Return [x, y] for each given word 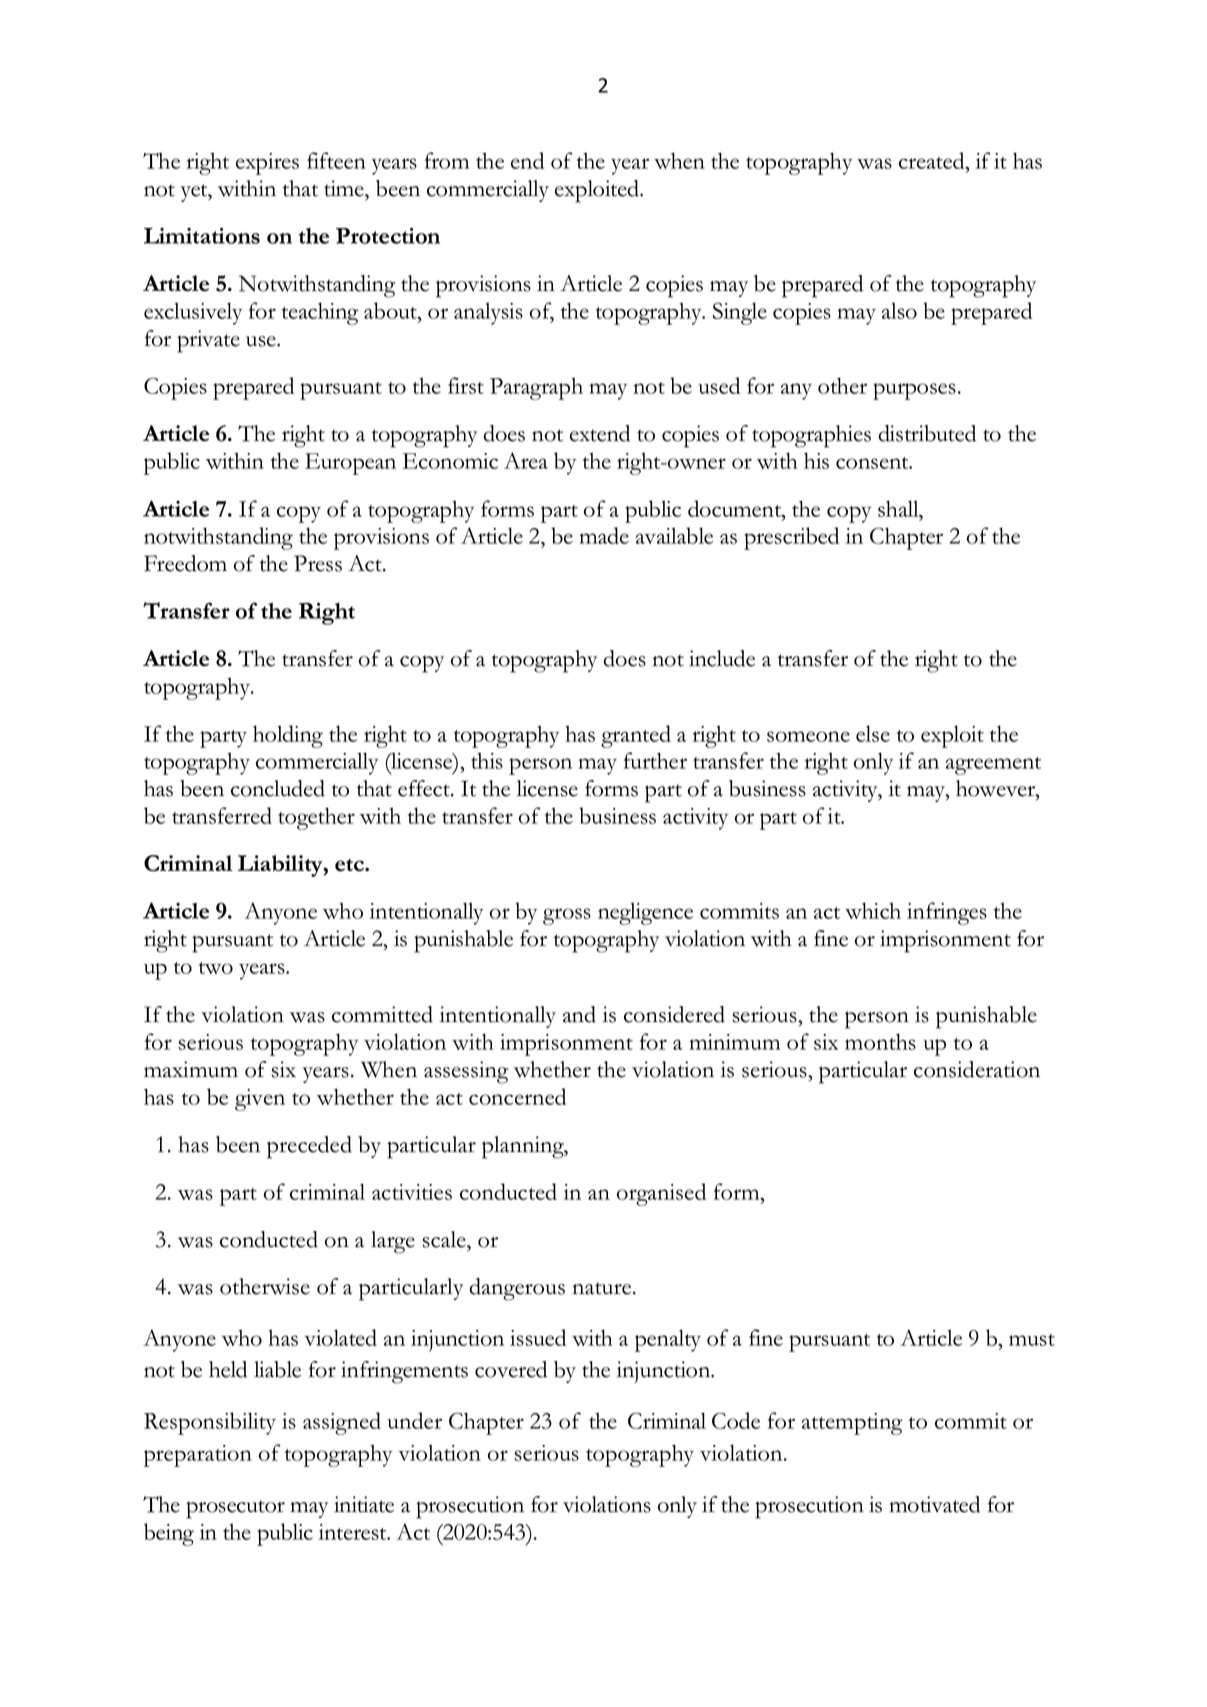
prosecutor [235, 1509]
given [260, 1100]
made [604, 535]
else [873, 733]
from [447, 160]
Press [318, 563]
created [933, 160]
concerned [517, 1096]
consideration [977, 1069]
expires [267, 164]
